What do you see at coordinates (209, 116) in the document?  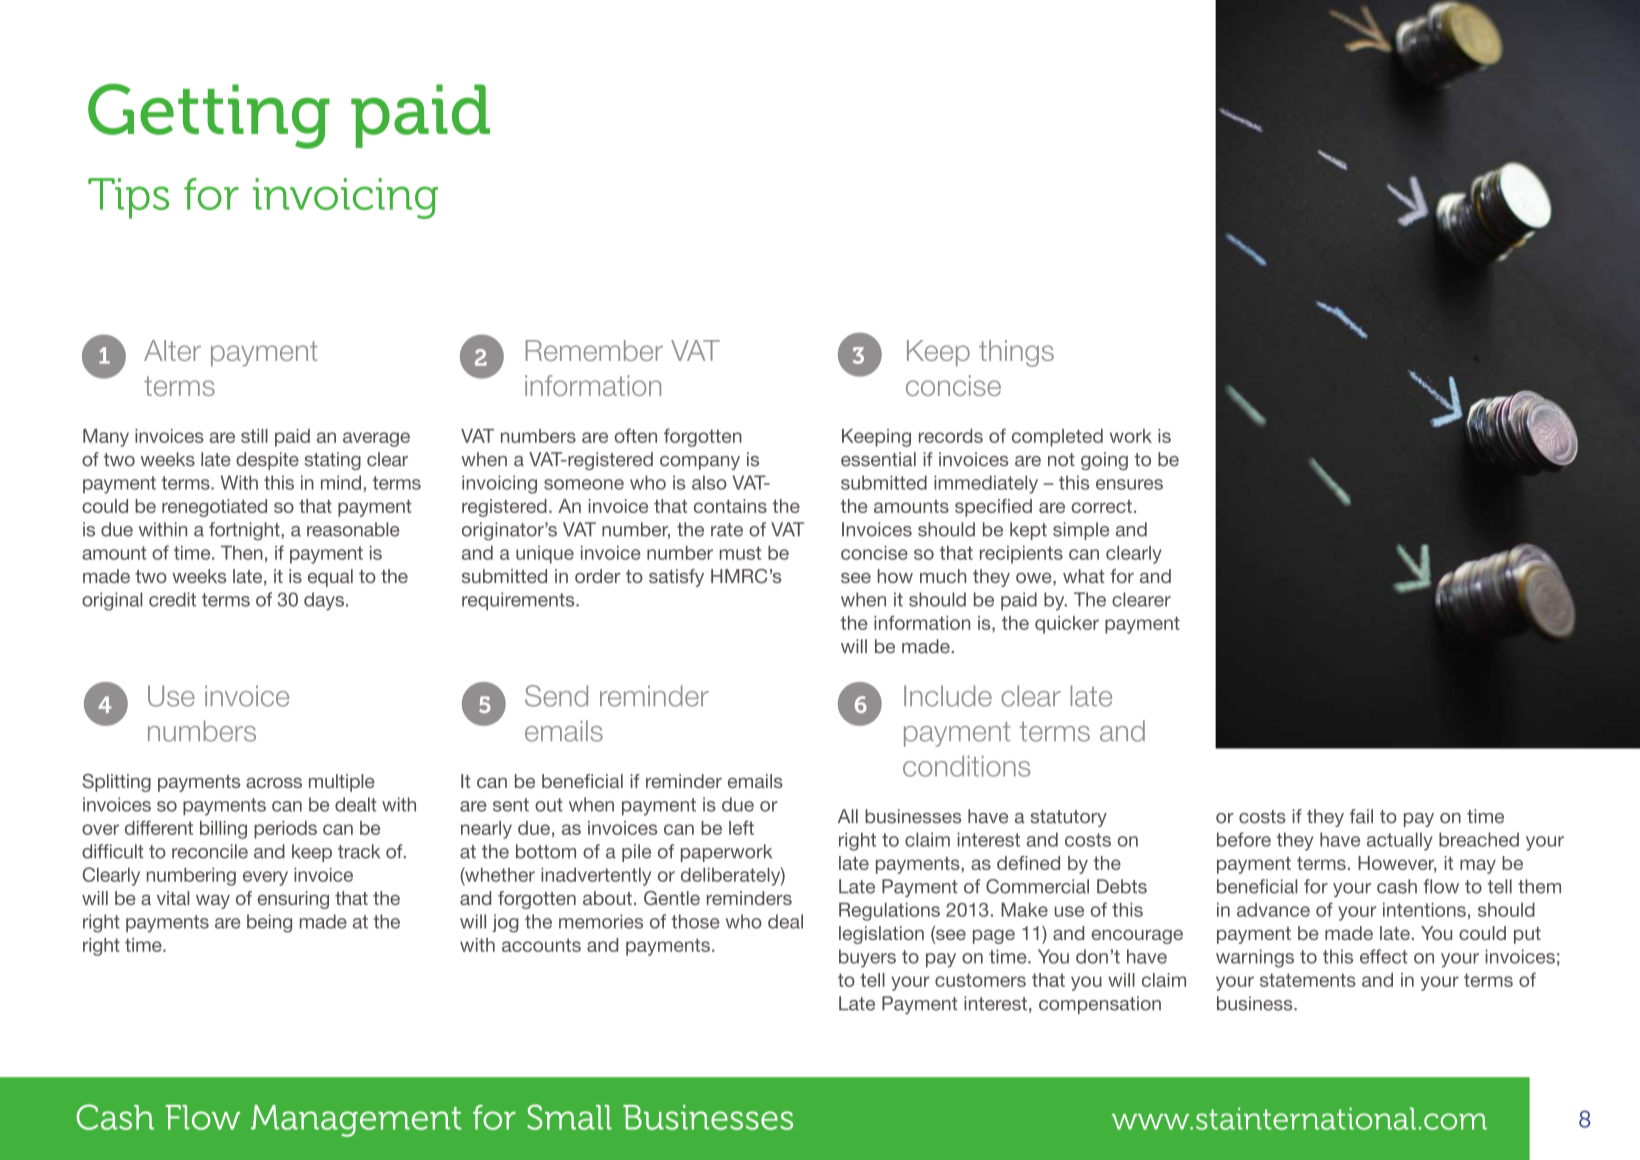 I see `Getting` at bounding box center [209, 116].
